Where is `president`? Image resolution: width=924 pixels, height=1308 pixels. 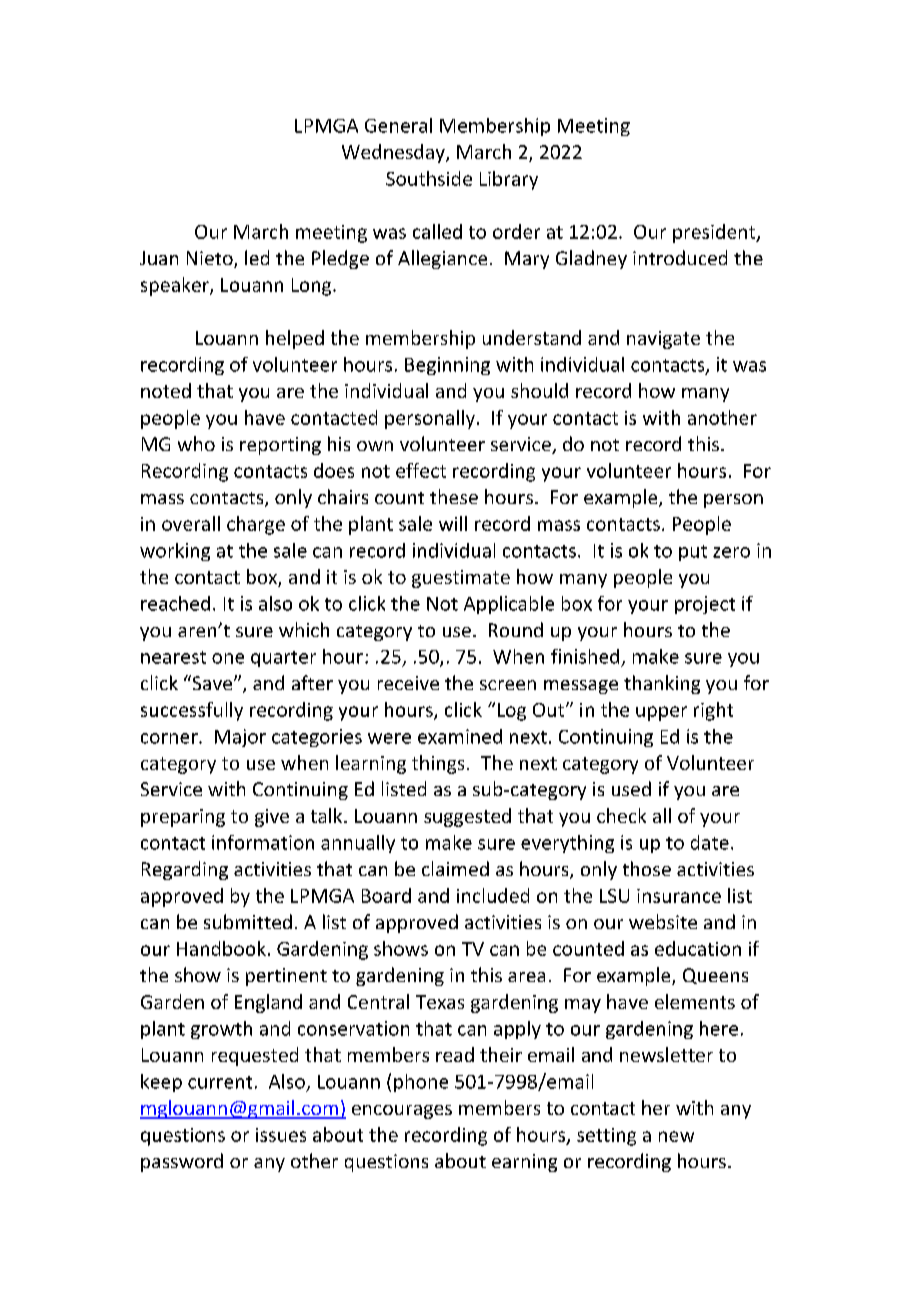 president is located at coordinates (715, 233).
